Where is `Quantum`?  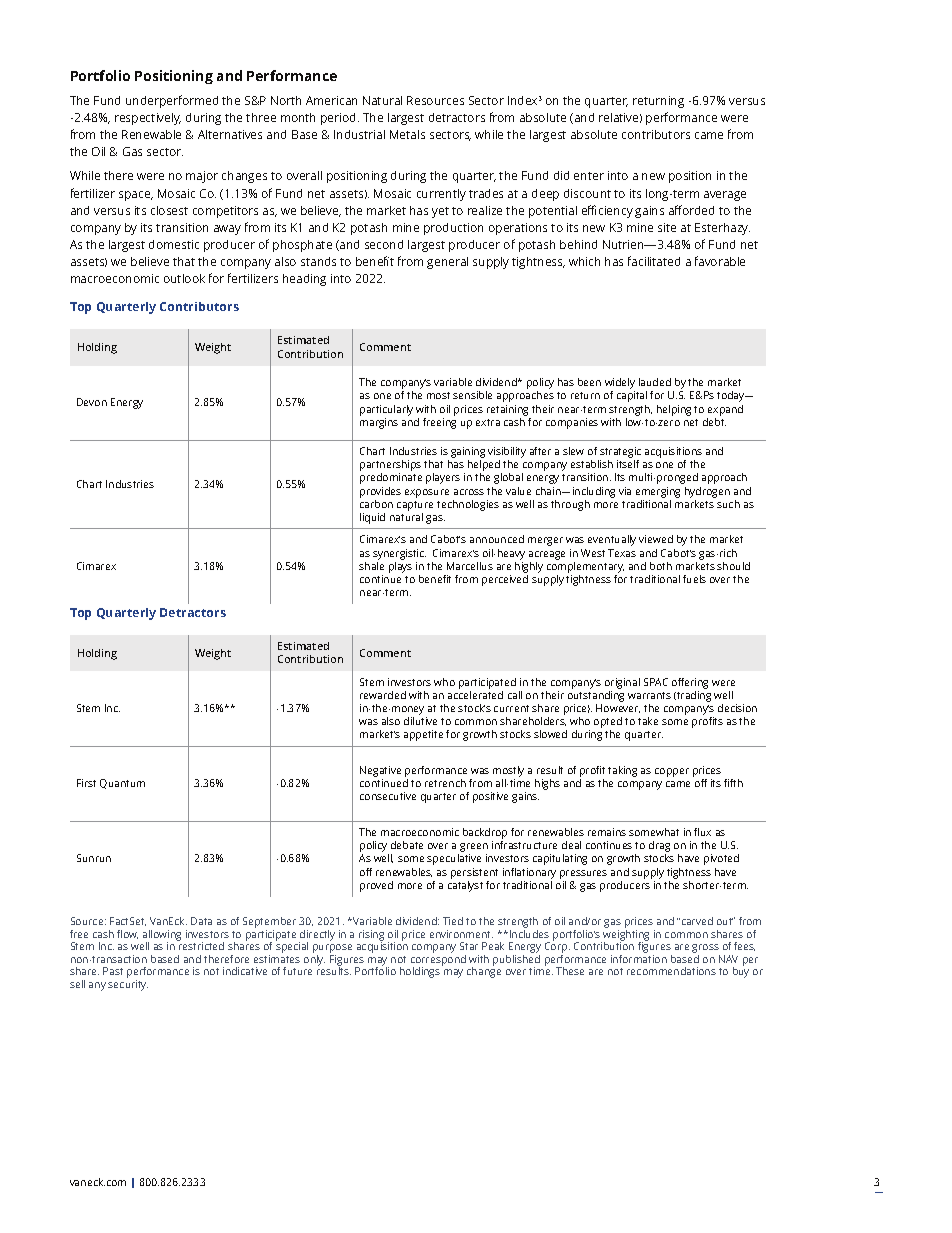
Quantum is located at coordinates (122, 784).
